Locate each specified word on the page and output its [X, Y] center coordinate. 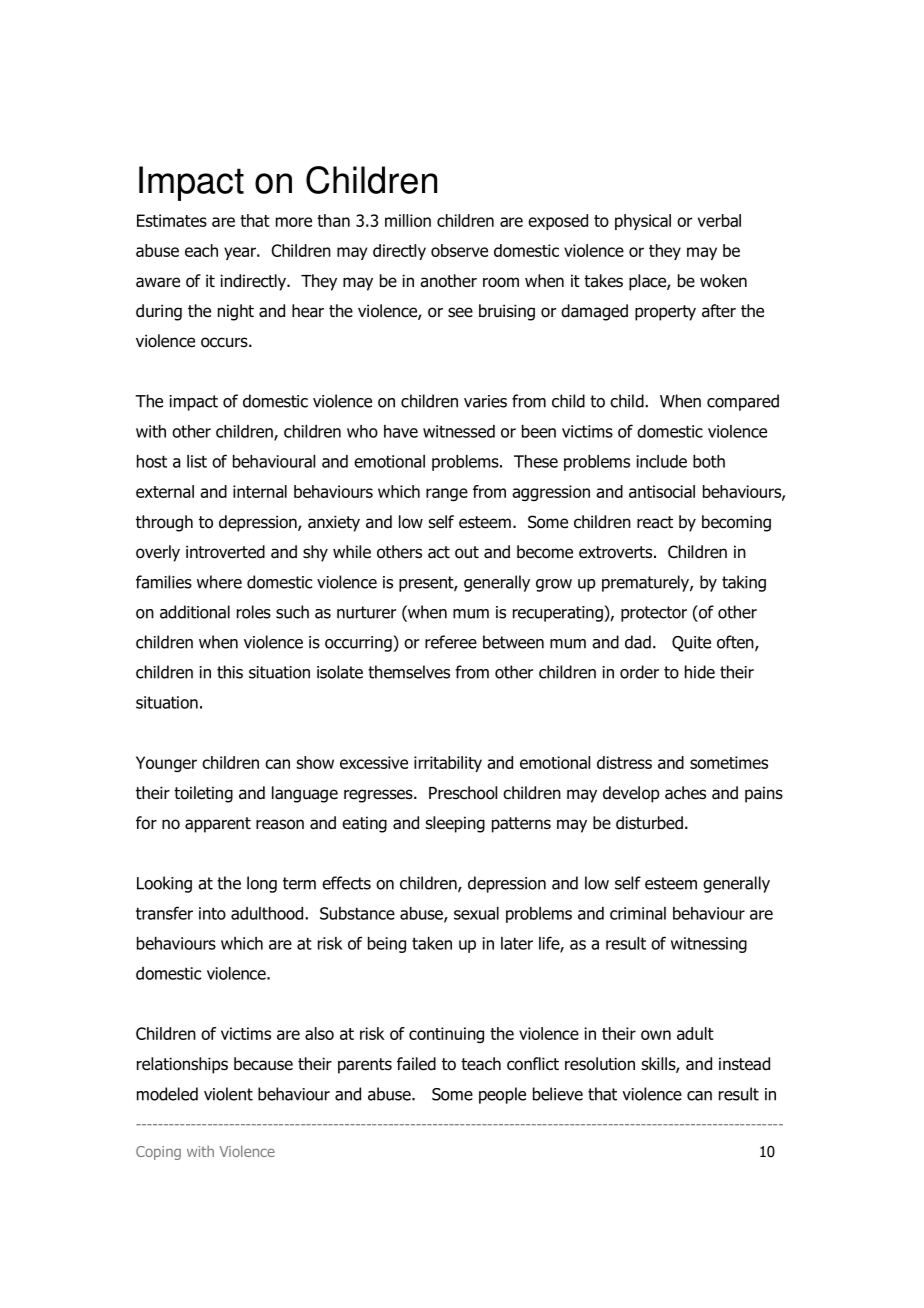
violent [228, 1094]
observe [459, 250]
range [447, 494]
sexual [476, 913]
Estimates [172, 220]
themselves [409, 672]
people [502, 1095]
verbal [719, 220]
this [230, 672]
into [212, 913]
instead [744, 1064]
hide [700, 672]
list [197, 461]
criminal [638, 913]
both [709, 461]
